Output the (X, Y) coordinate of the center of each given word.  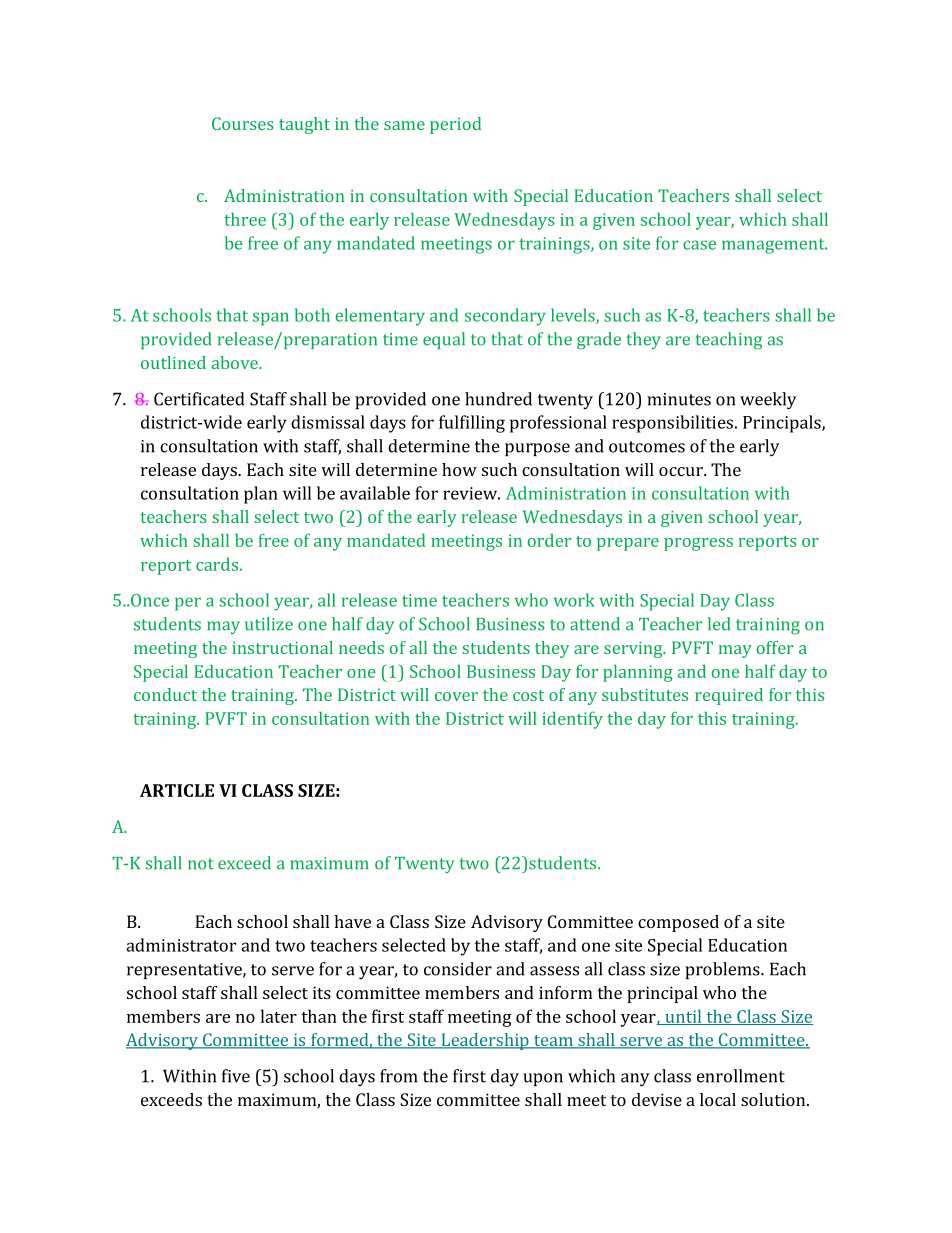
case (699, 245)
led (719, 624)
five (236, 1076)
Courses (243, 123)
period (455, 125)
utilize (269, 624)
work (574, 600)
